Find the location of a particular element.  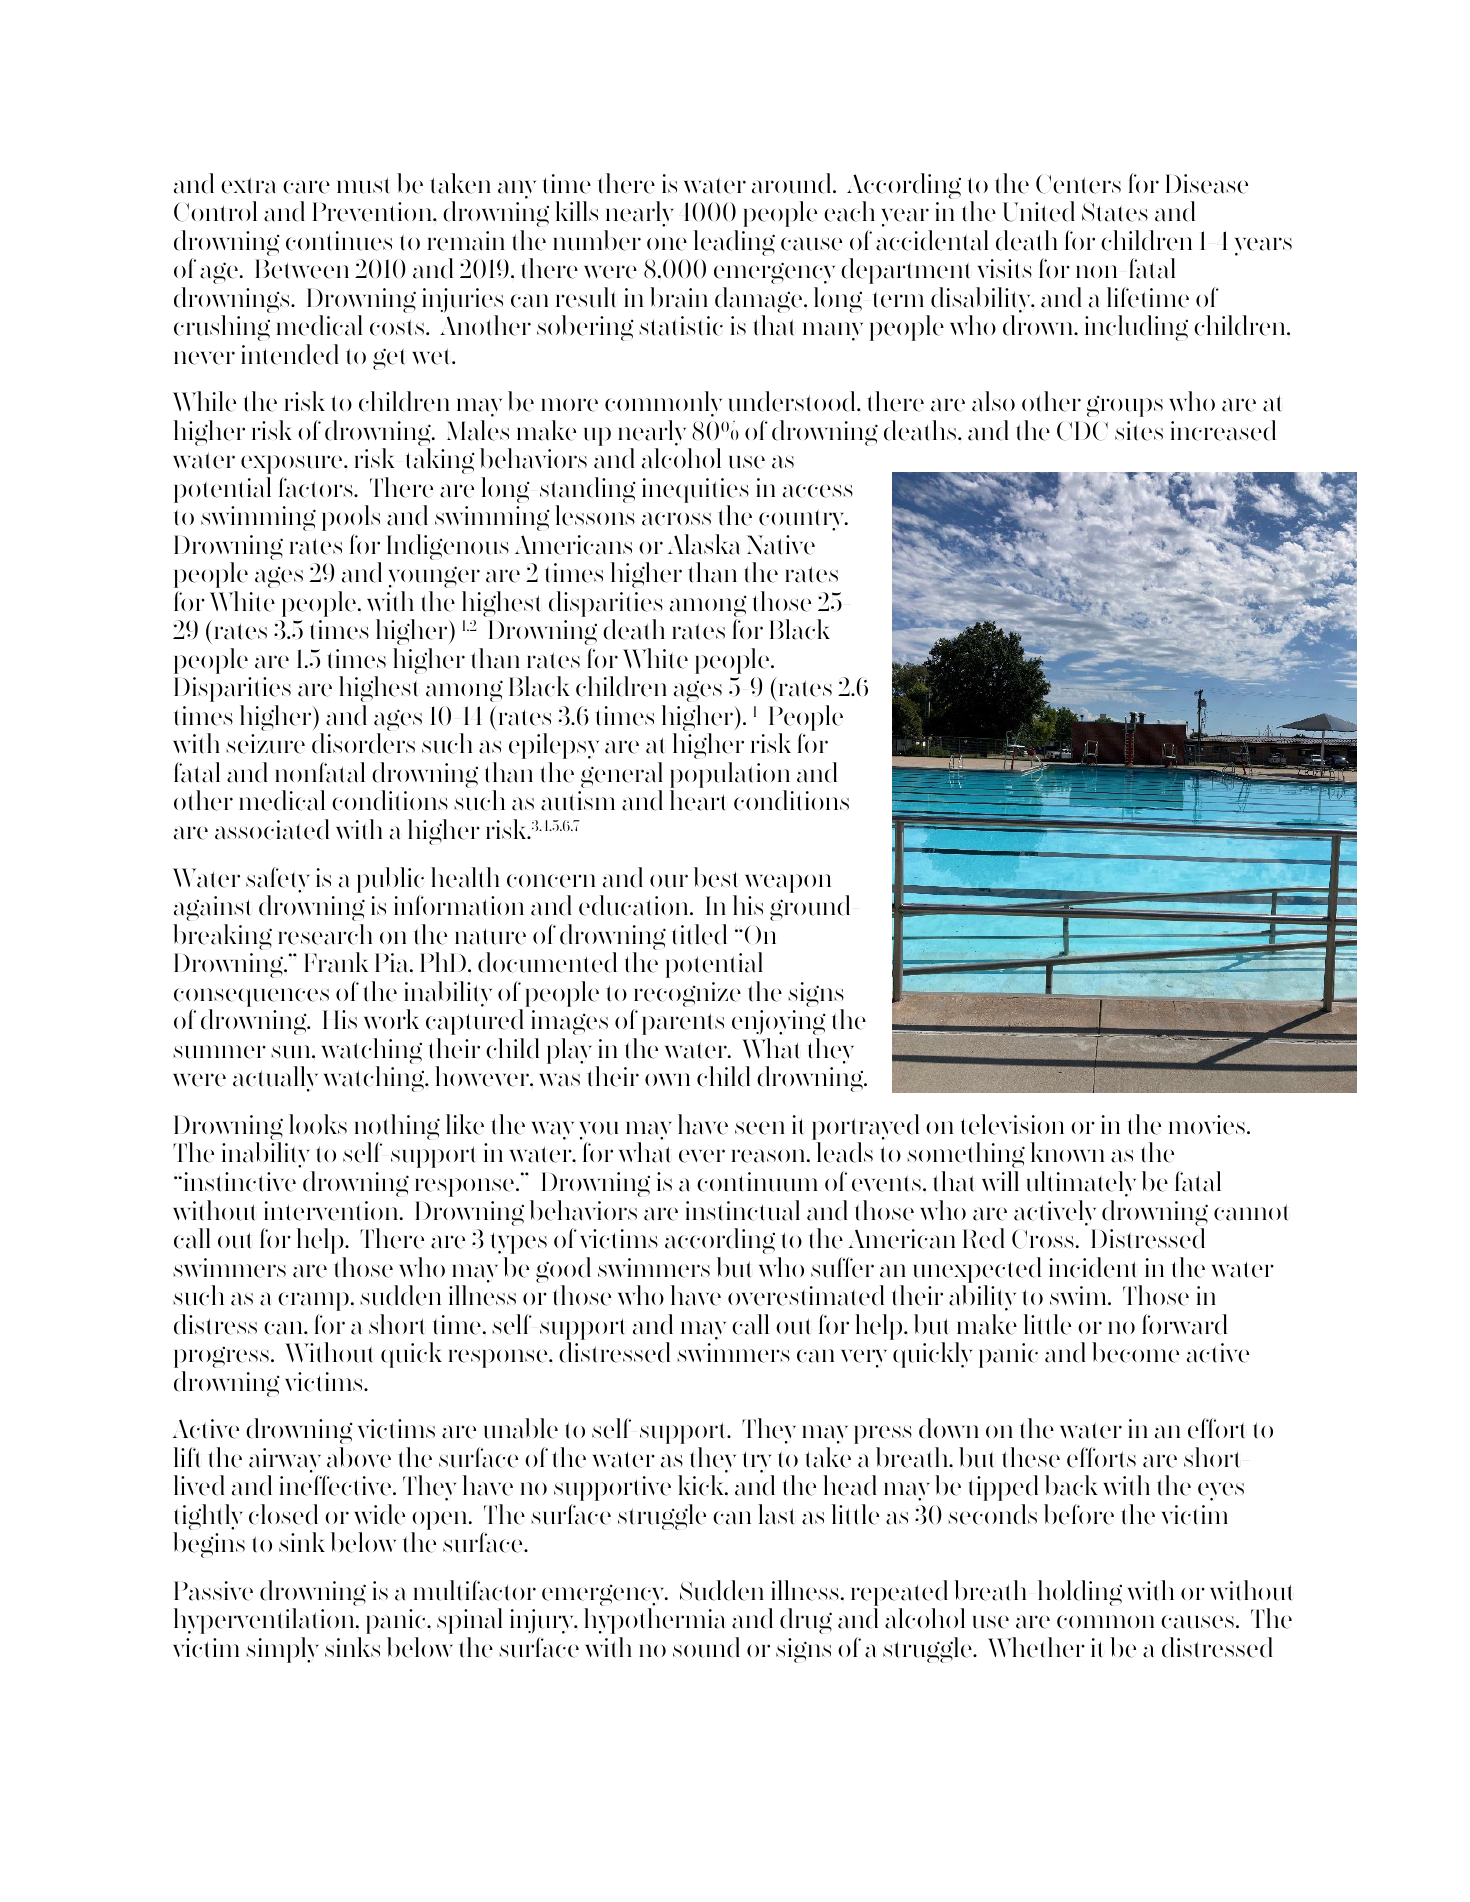

incident is located at coordinates (1092, 1267).
